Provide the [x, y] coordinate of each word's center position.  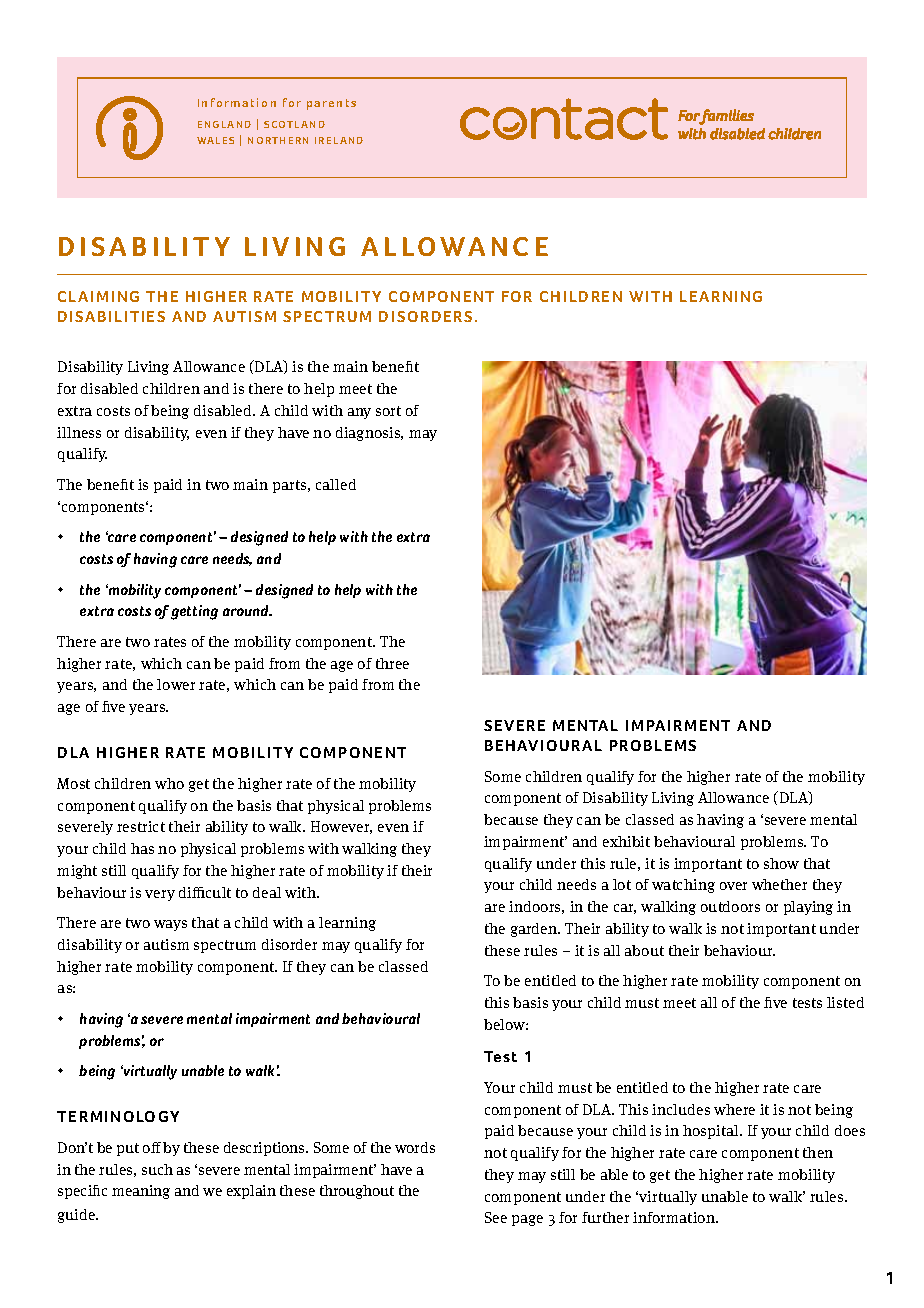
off [152, 1147]
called [336, 484]
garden [535, 930]
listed [845, 1002]
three [392, 663]
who [169, 783]
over [733, 886]
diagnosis [369, 434]
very [160, 895]
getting [194, 612]
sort [388, 411]
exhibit [626, 841]
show [781, 863]
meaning [141, 1192]
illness [79, 432]
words [415, 1147]
